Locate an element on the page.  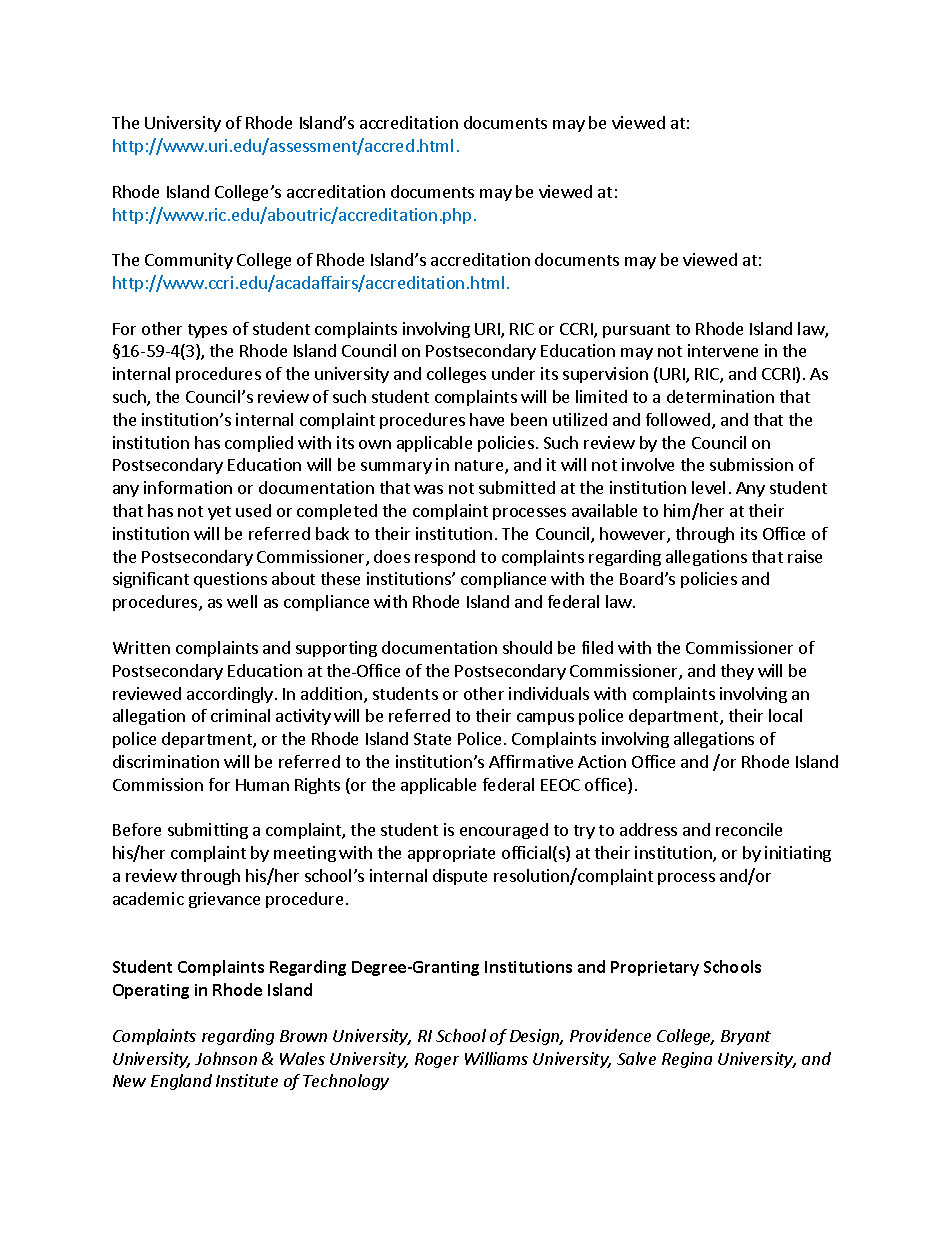
under is located at coordinates (513, 373).
